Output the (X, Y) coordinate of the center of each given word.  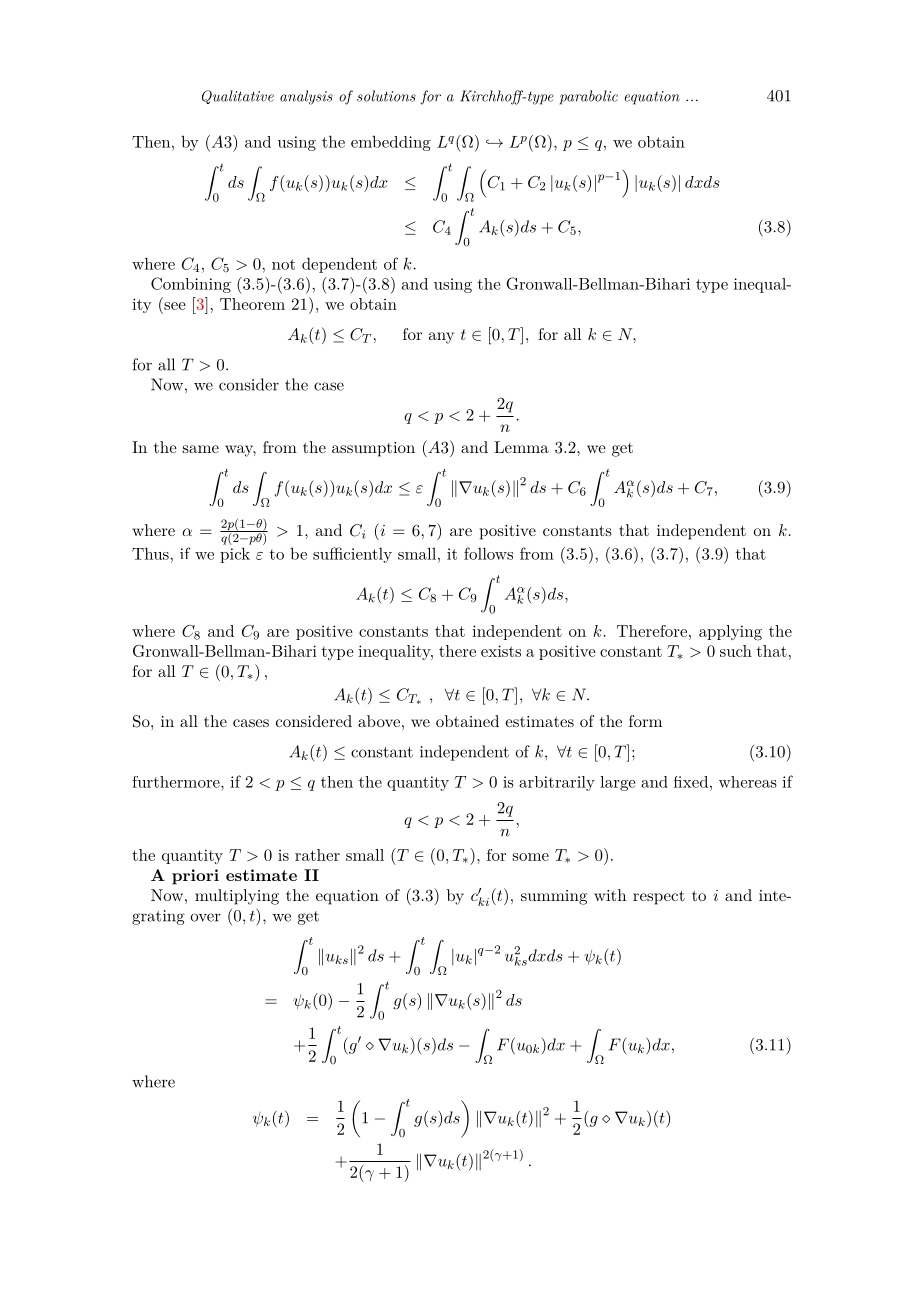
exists (501, 651)
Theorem (252, 304)
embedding (391, 143)
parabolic (589, 97)
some (531, 857)
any (441, 338)
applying (730, 633)
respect (659, 897)
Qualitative (238, 97)
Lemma (521, 447)
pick (235, 555)
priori (195, 877)
